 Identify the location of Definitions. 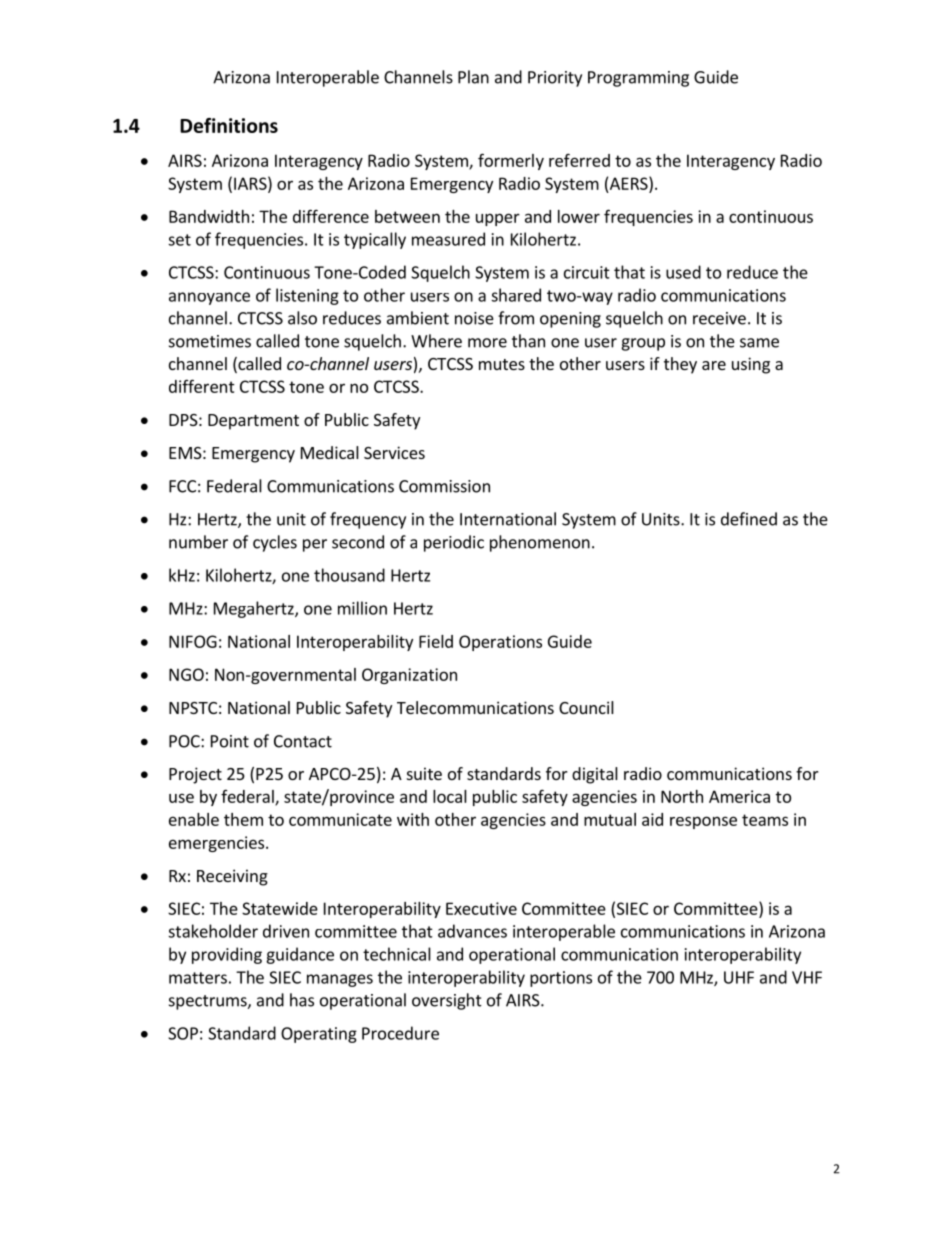
(229, 125).
